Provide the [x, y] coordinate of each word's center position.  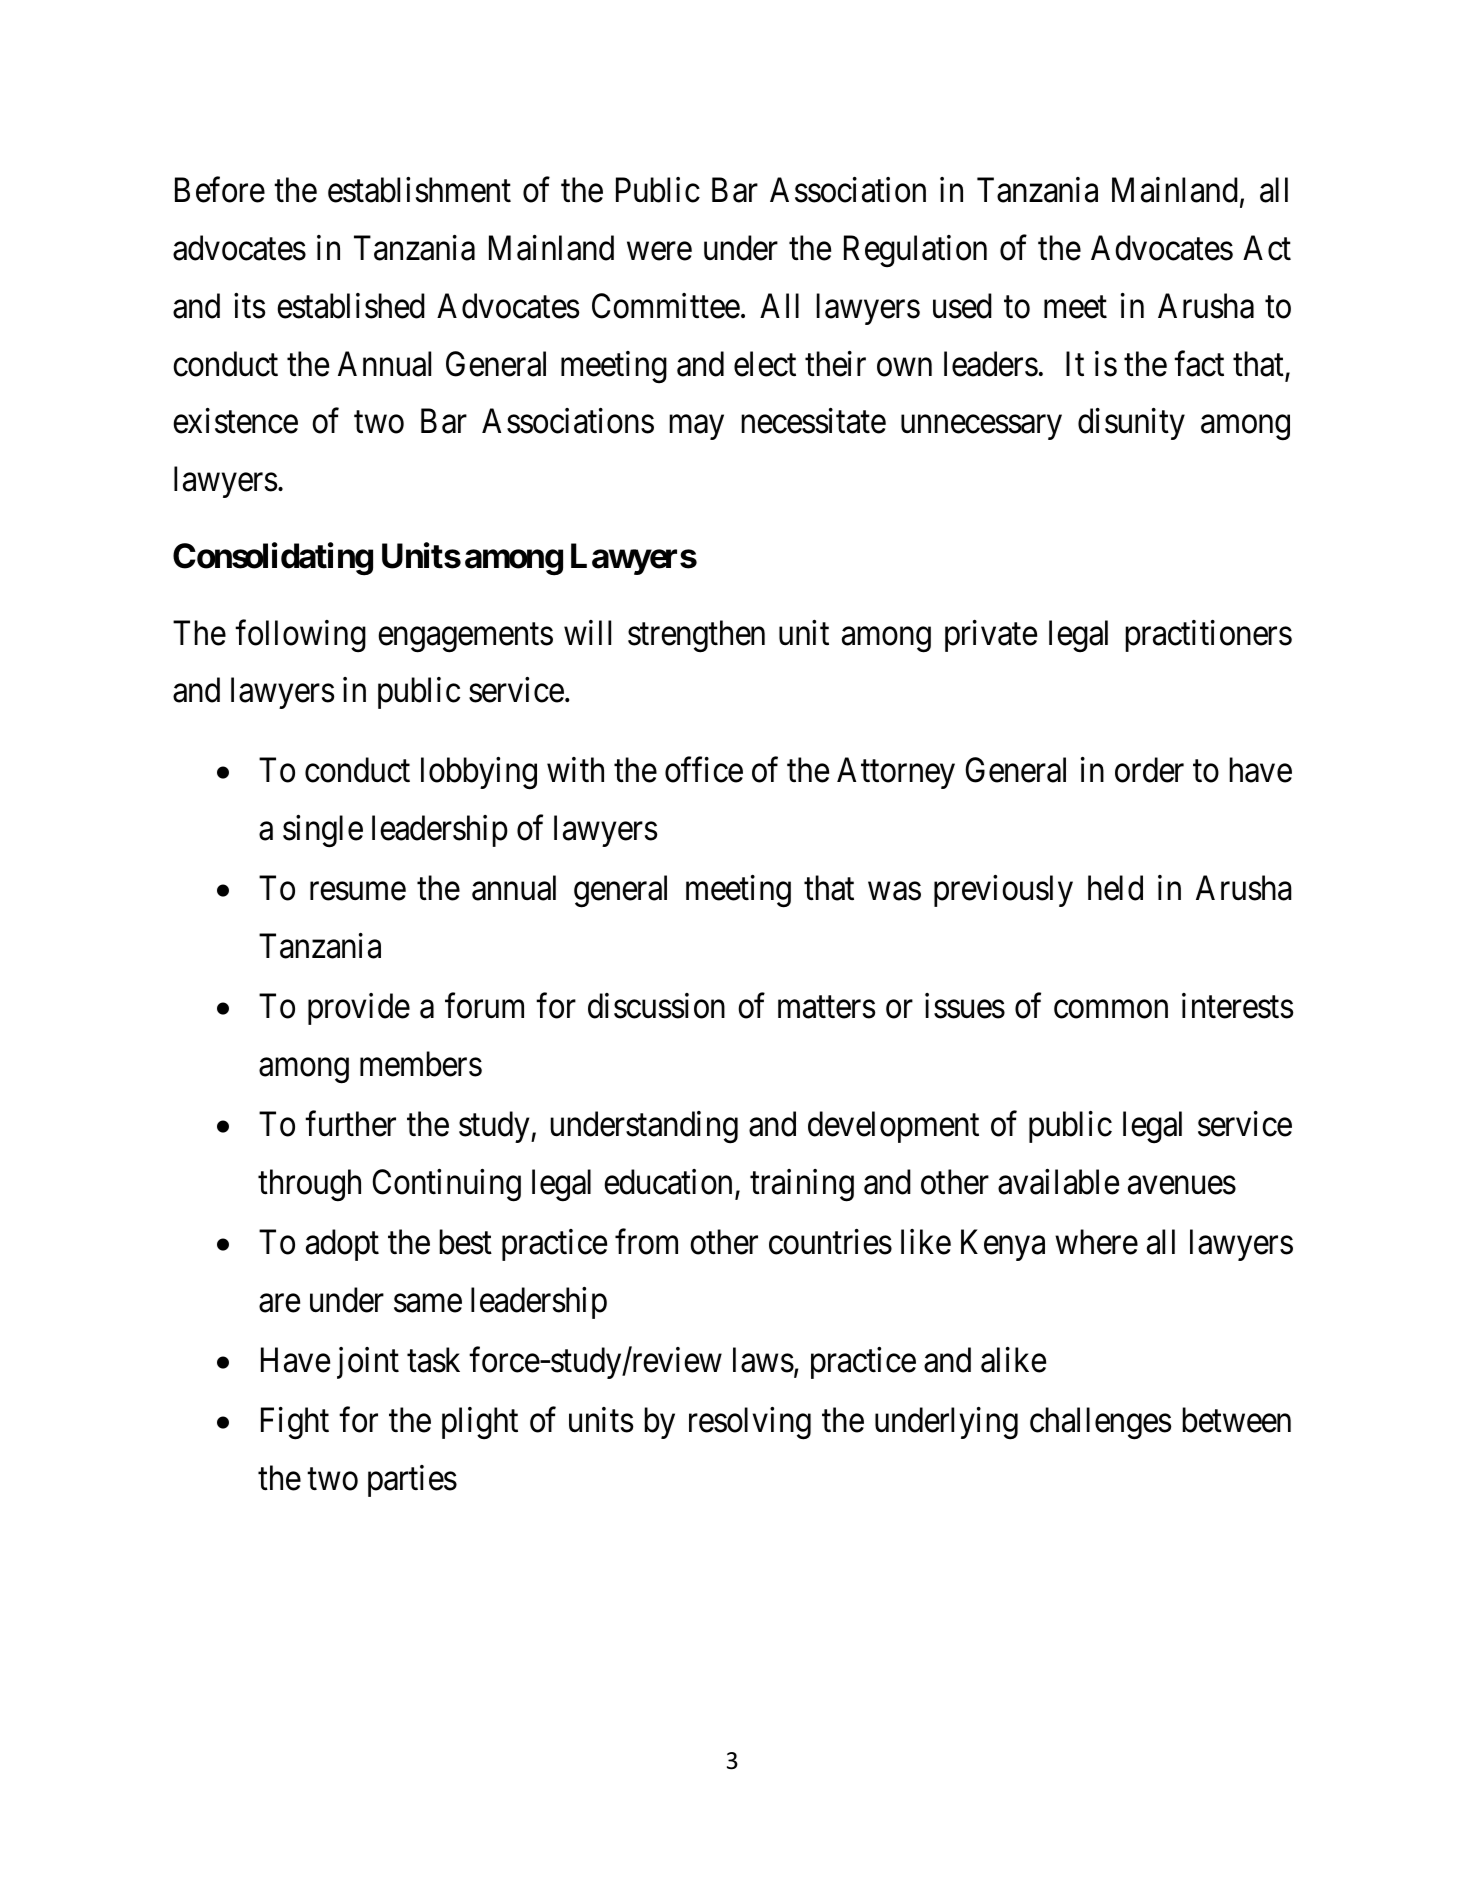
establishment [419, 190]
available [1058, 1182]
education [668, 1182]
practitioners [1208, 636]
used [962, 306]
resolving [750, 1423]
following [300, 636]
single [323, 831]
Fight [295, 1423]
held [1115, 888]
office [704, 770]
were [659, 252]
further [350, 1124]
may [696, 428]
